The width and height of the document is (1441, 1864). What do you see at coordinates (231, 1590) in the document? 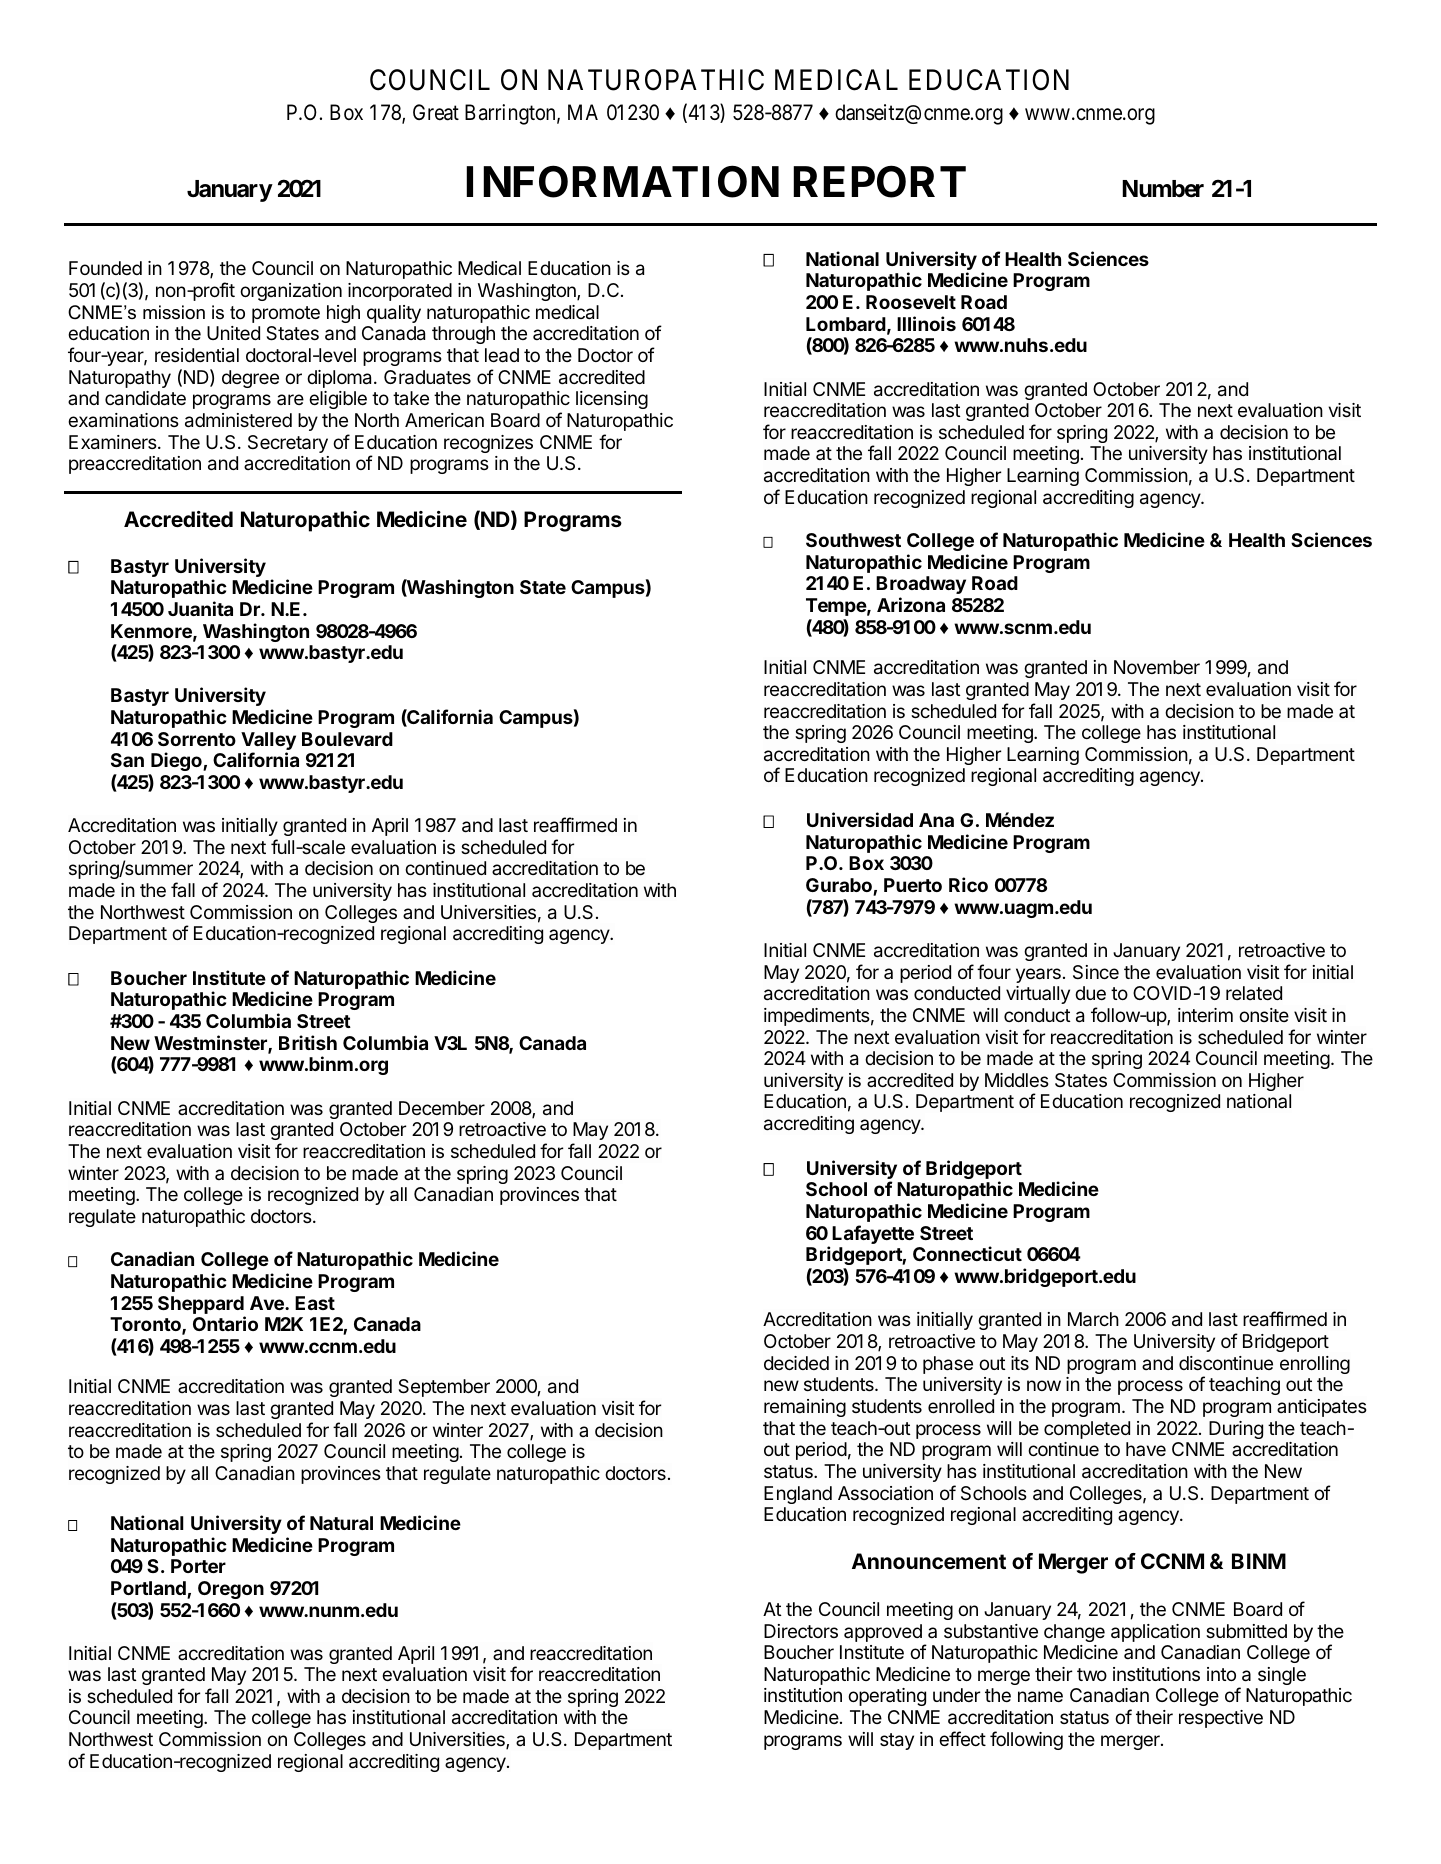
I see `Oregon` at bounding box center [231, 1590].
